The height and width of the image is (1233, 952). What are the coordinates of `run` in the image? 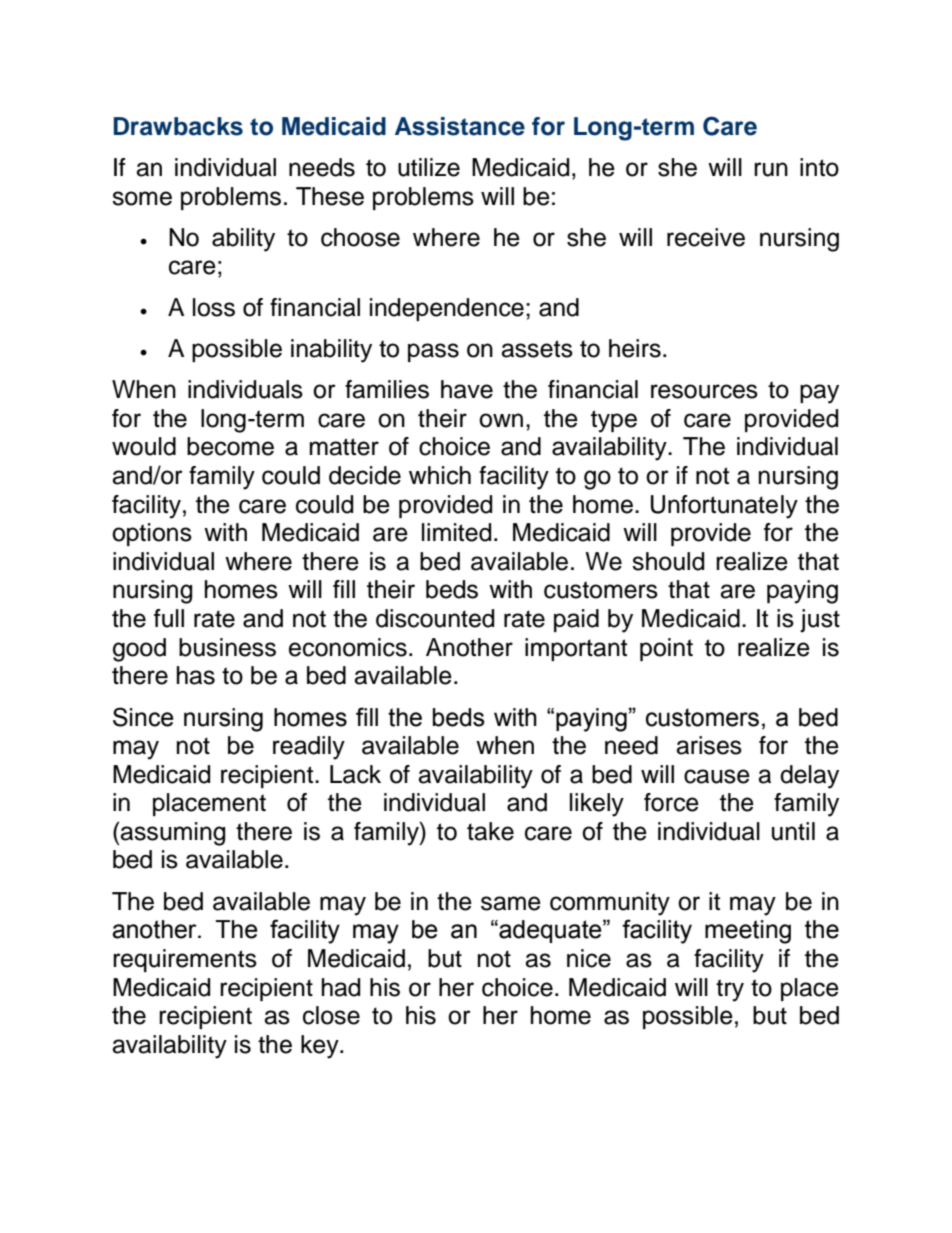 It's located at (771, 169).
